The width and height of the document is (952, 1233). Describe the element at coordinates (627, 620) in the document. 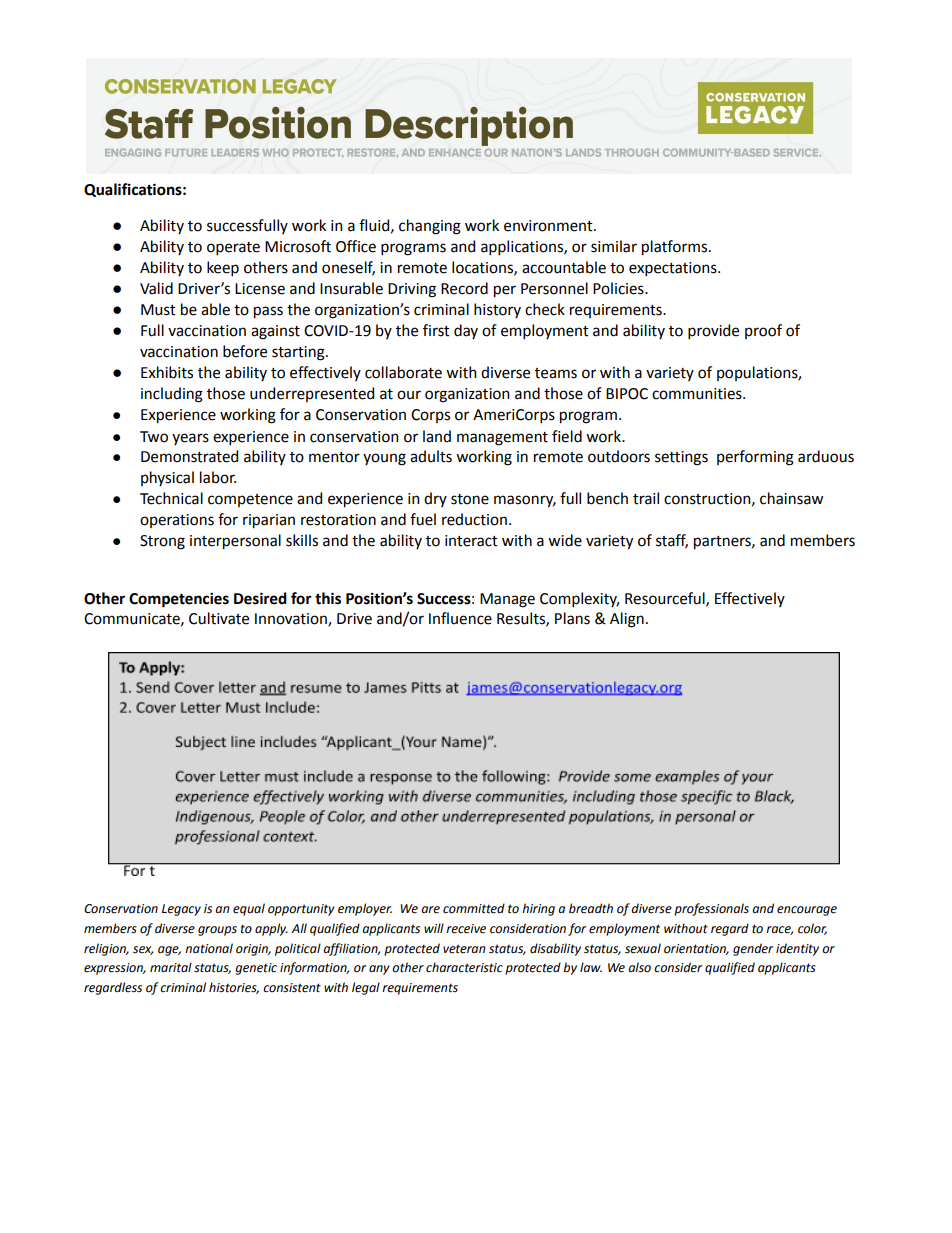

I see `Align` at that location.
